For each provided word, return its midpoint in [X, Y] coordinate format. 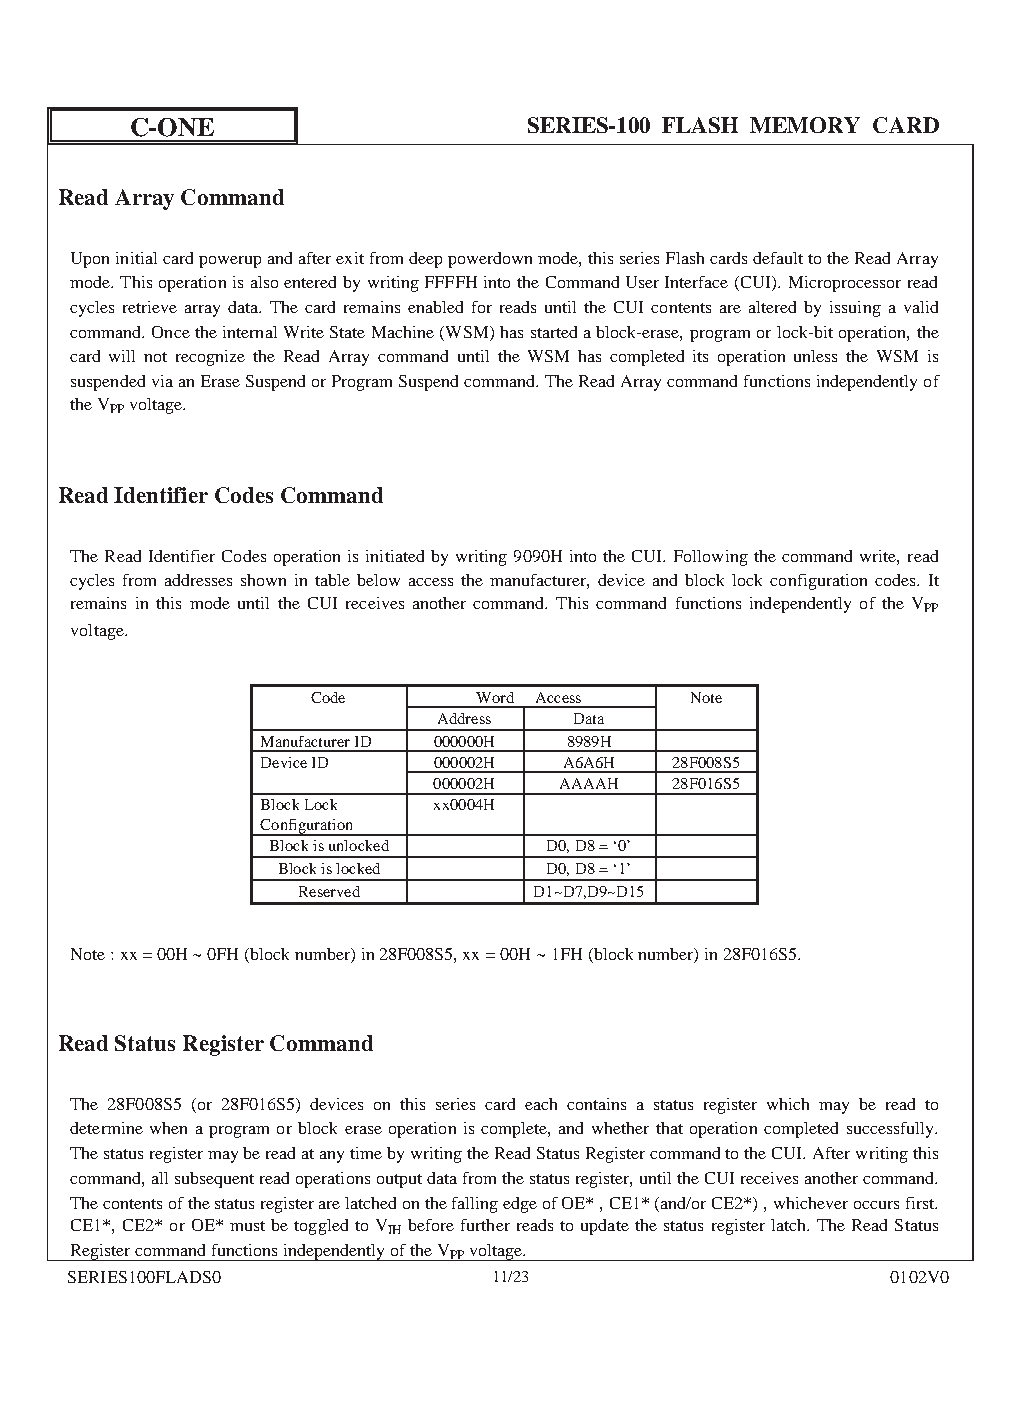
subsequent [214, 1180]
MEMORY [805, 125]
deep [425, 260]
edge [520, 1205]
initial [136, 258]
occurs [876, 1205]
